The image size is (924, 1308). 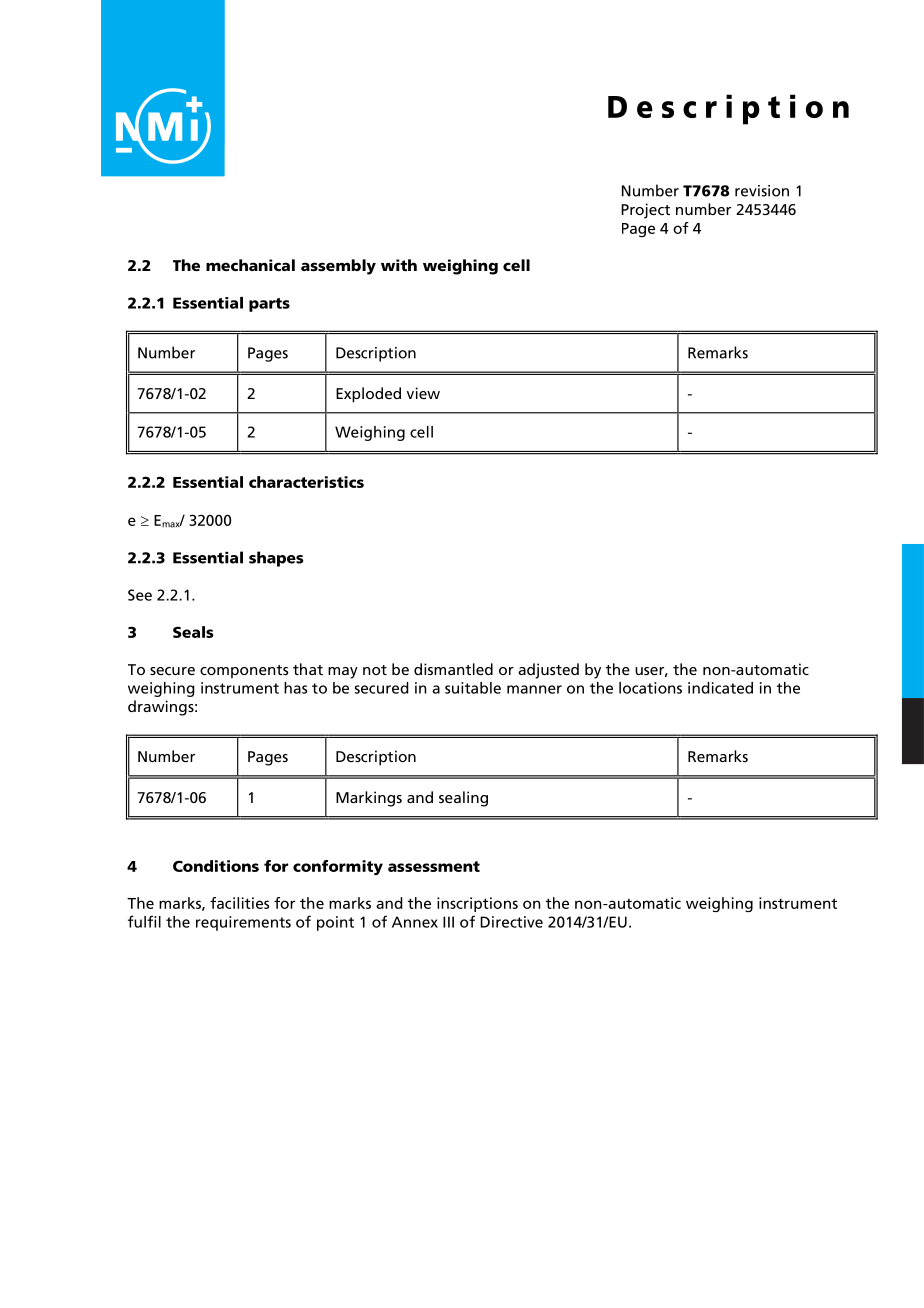 What do you see at coordinates (240, 903) in the document?
I see `facilities` at bounding box center [240, 903].
